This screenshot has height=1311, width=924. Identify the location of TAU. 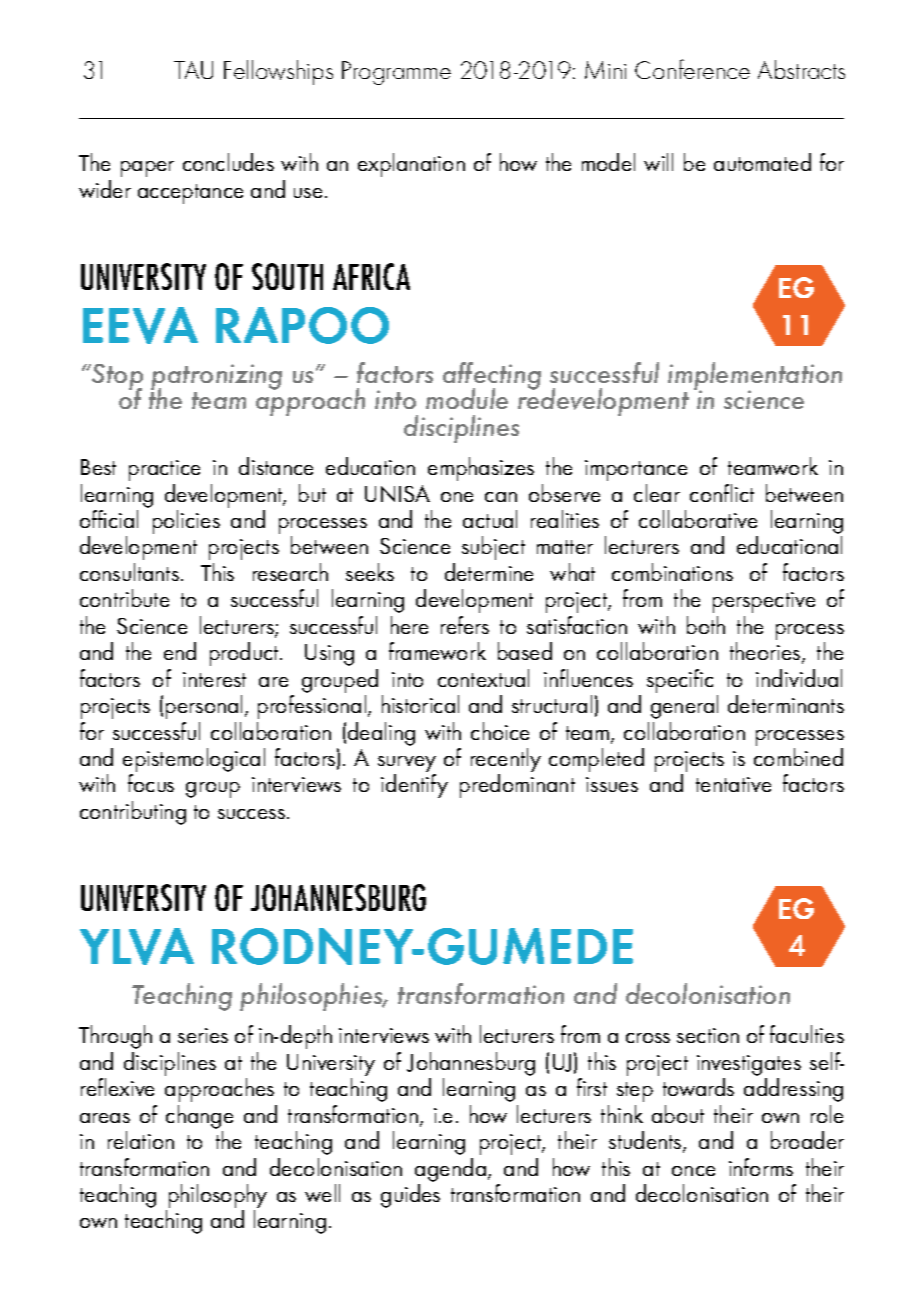
(193, 70).
